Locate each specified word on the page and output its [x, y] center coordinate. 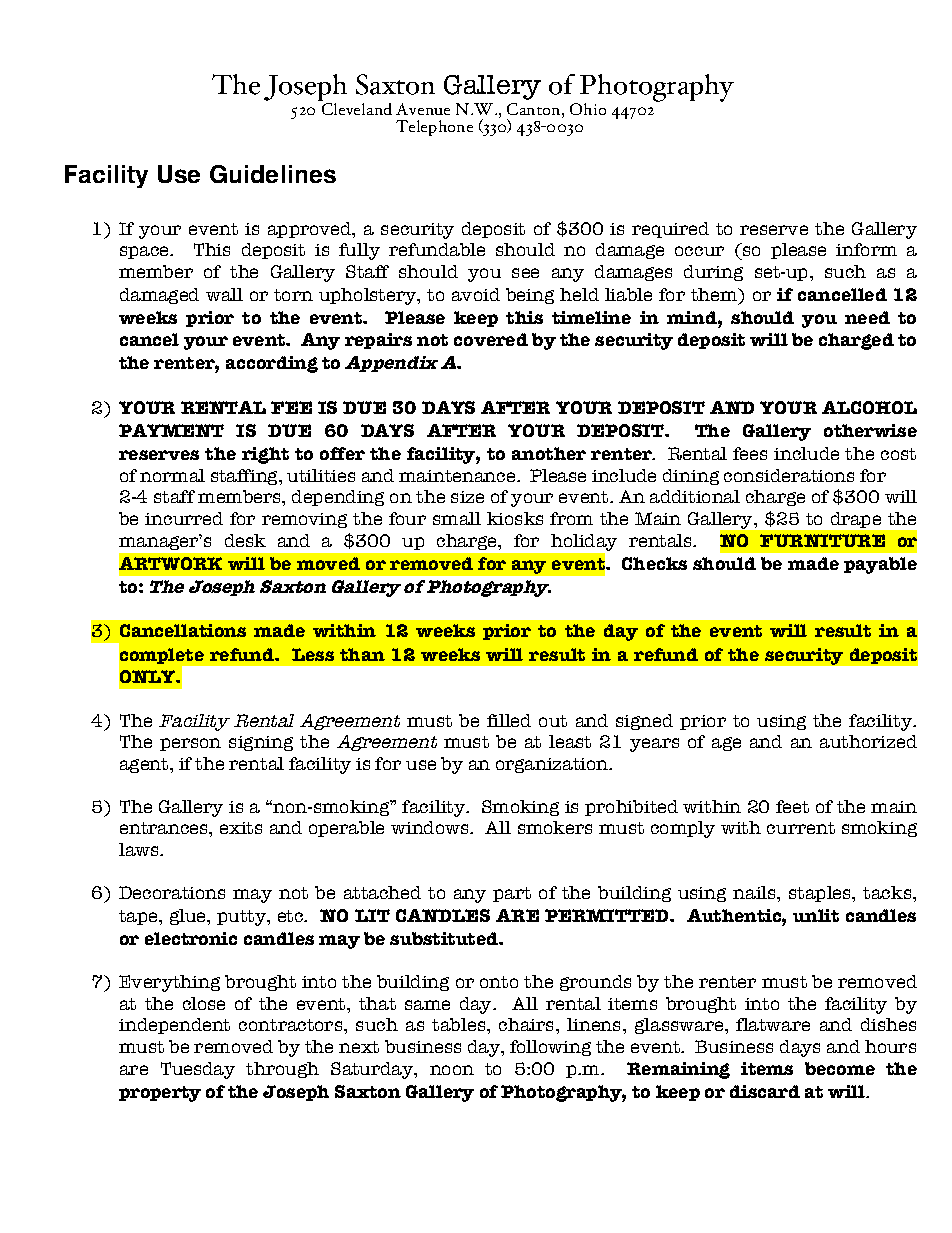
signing [261, 743]
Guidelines [273, 174]
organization [553, 765]
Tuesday [198, 1070]
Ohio [588, 109]
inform [866, 249]
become [840, 1068]
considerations [789, 475]
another [549, 453]
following [550, 1048]
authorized [868, 741]
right [265, 455]
